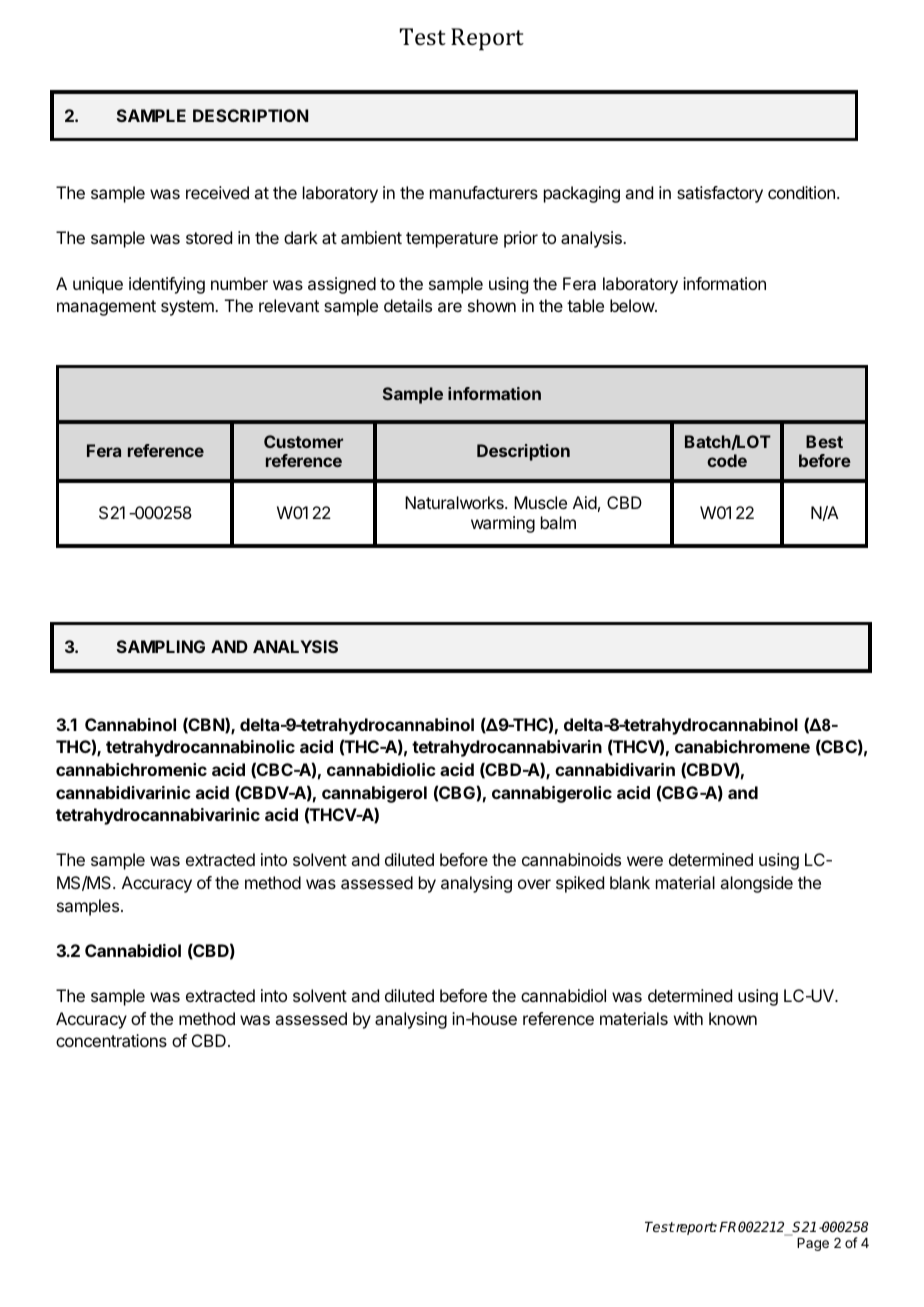  I want to click on temperature, so click(452, 240).
